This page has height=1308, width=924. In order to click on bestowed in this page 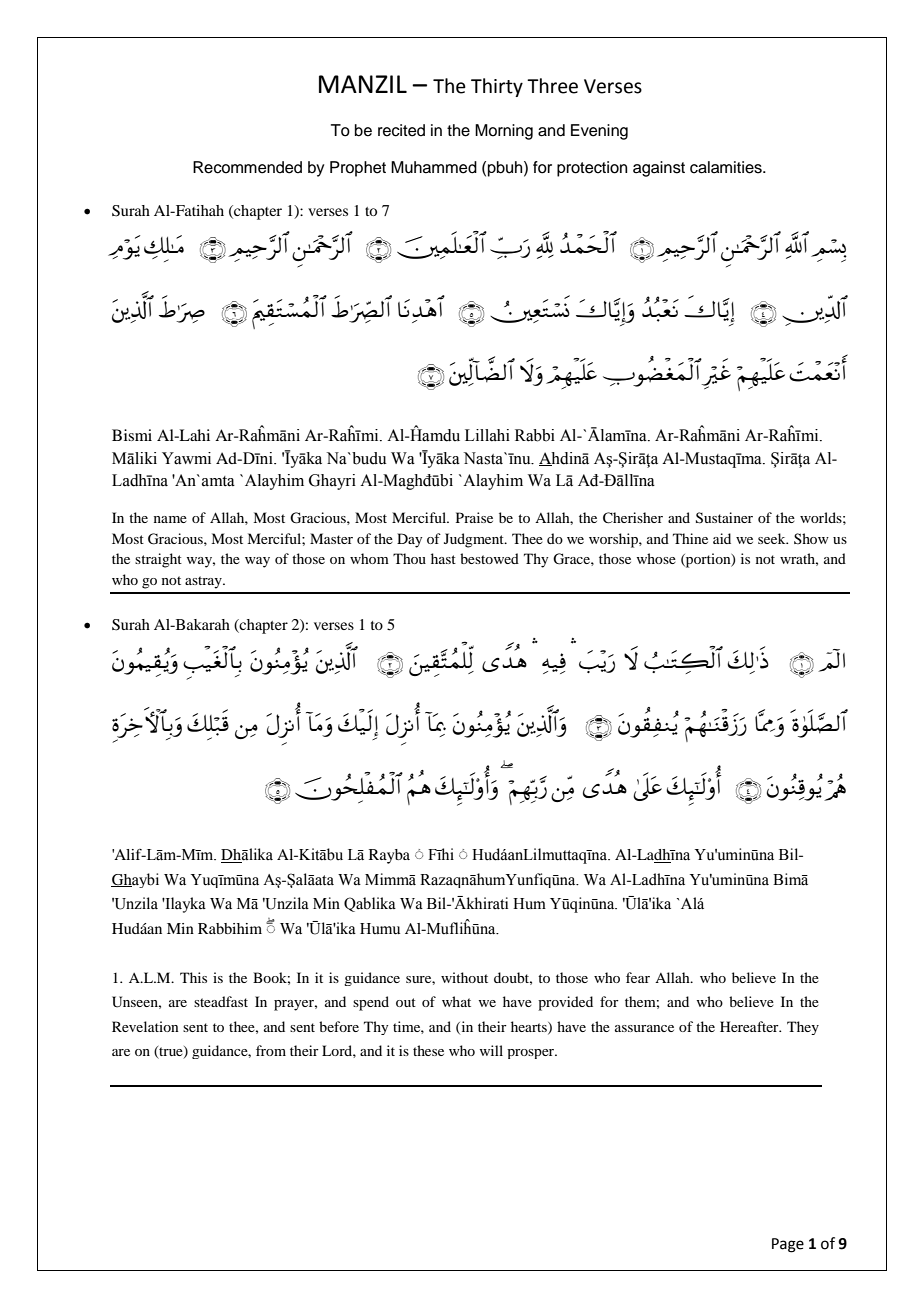, I will do `click(489, 558)`.
